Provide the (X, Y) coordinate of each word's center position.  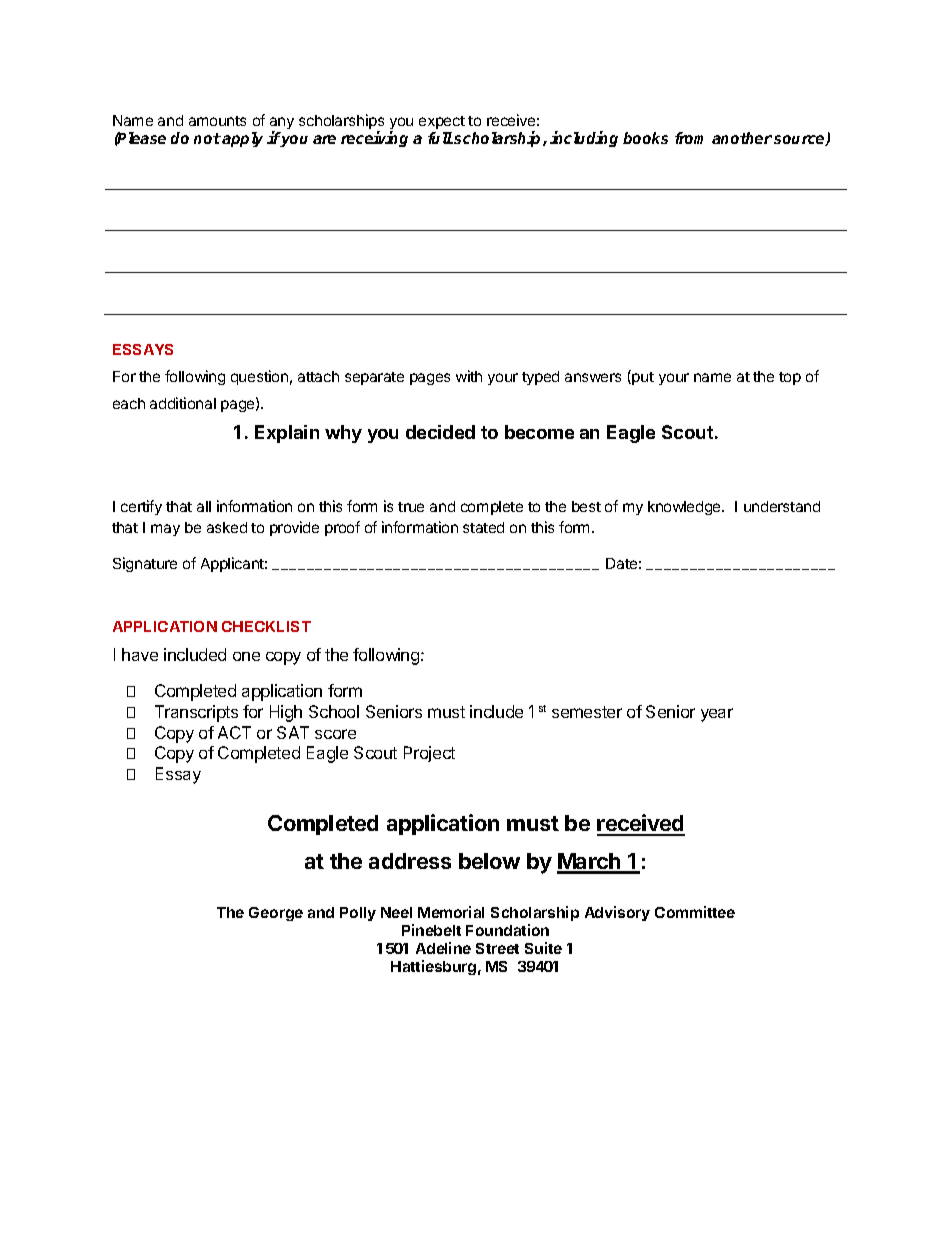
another (742, 138)
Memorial (451, 912)
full (440, 138)
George (276, 914)
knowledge (685, 508)
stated (483, 527)
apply (242, 139)
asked (227, 527)
